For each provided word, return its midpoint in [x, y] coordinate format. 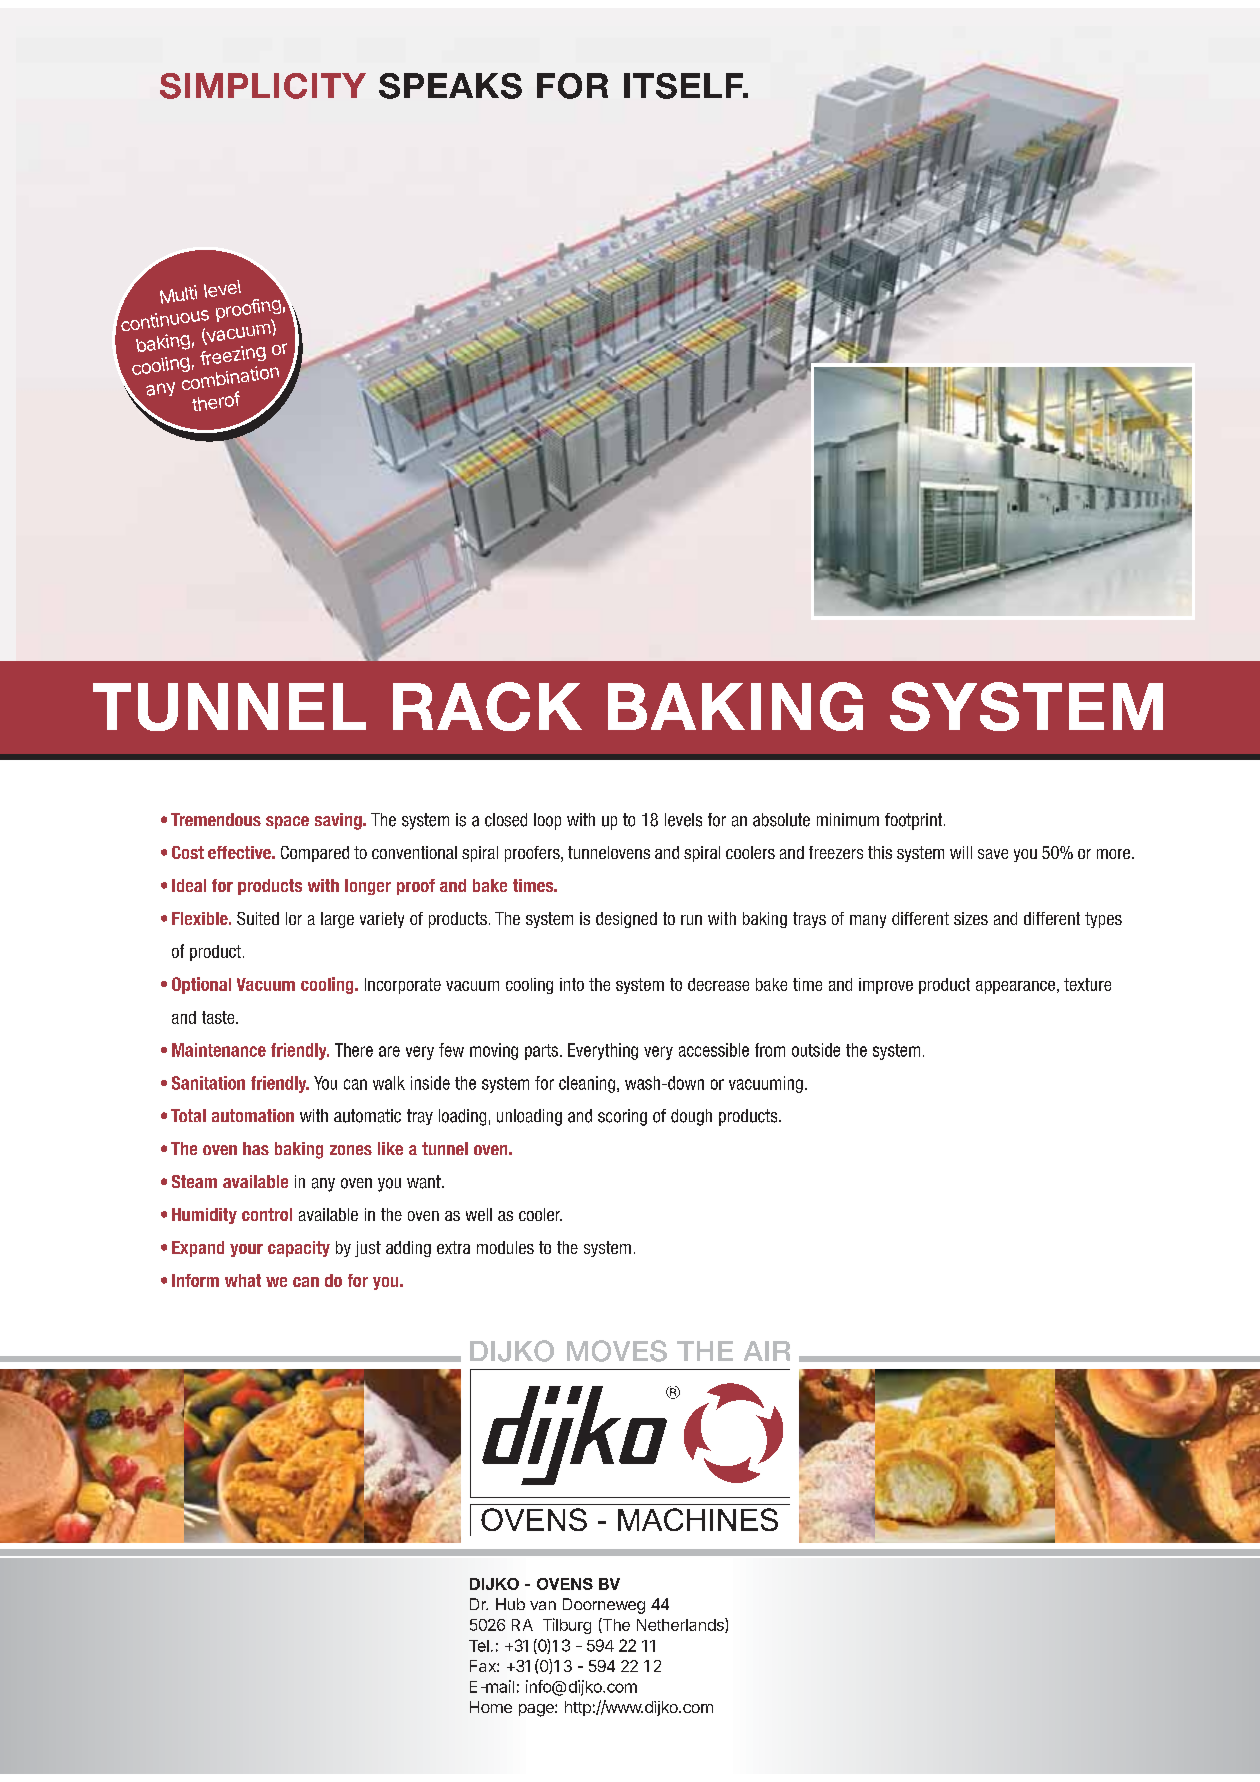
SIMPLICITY [263, 86]
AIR [767, 1351]
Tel [479, 1646]
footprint [915, 821]
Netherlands [681, 1625]
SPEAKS [450, 86]
